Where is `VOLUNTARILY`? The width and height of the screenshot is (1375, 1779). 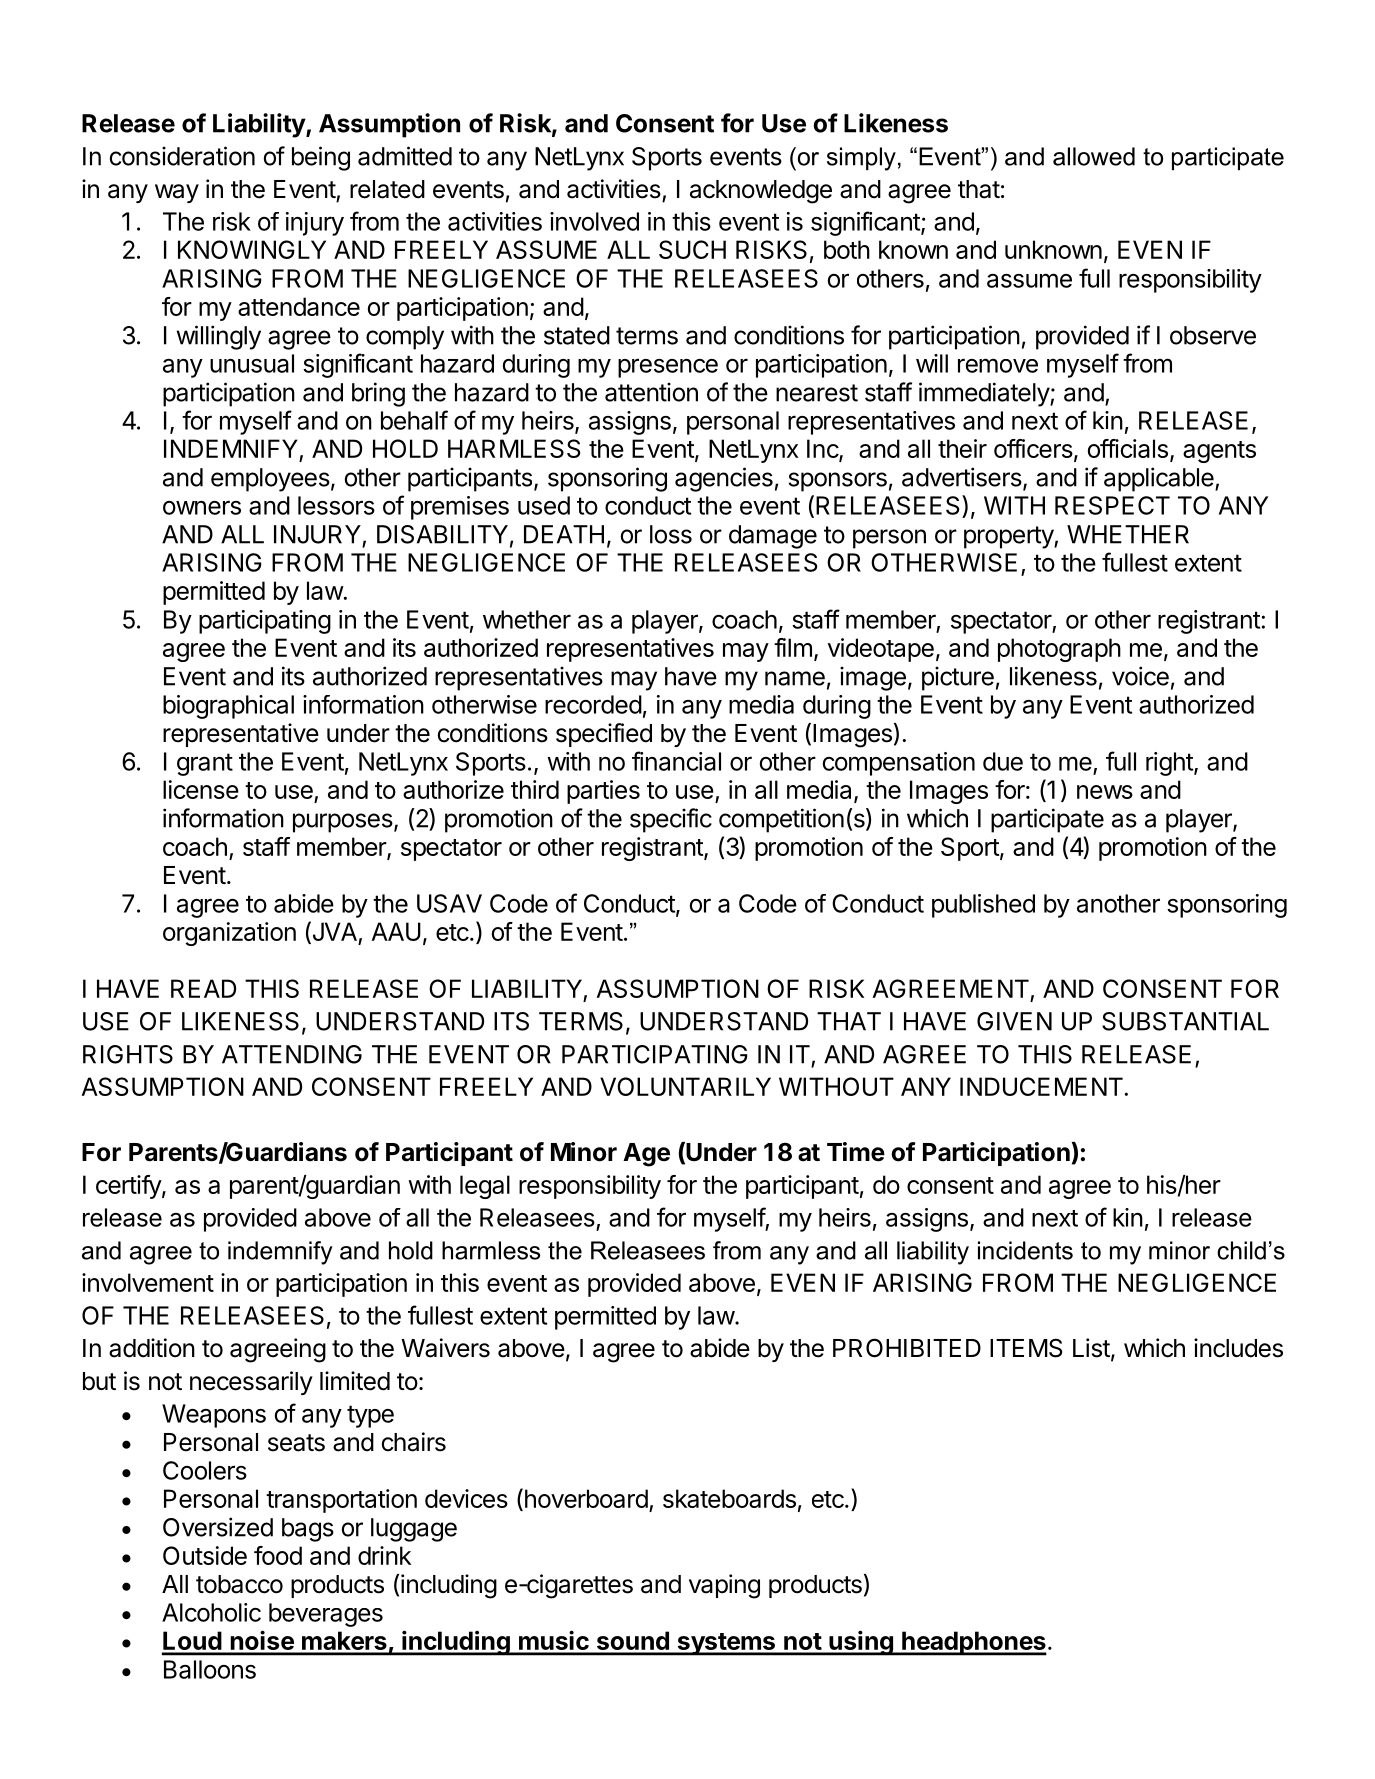 VOLUNTARILY is located at coordinates (685, 1086).
